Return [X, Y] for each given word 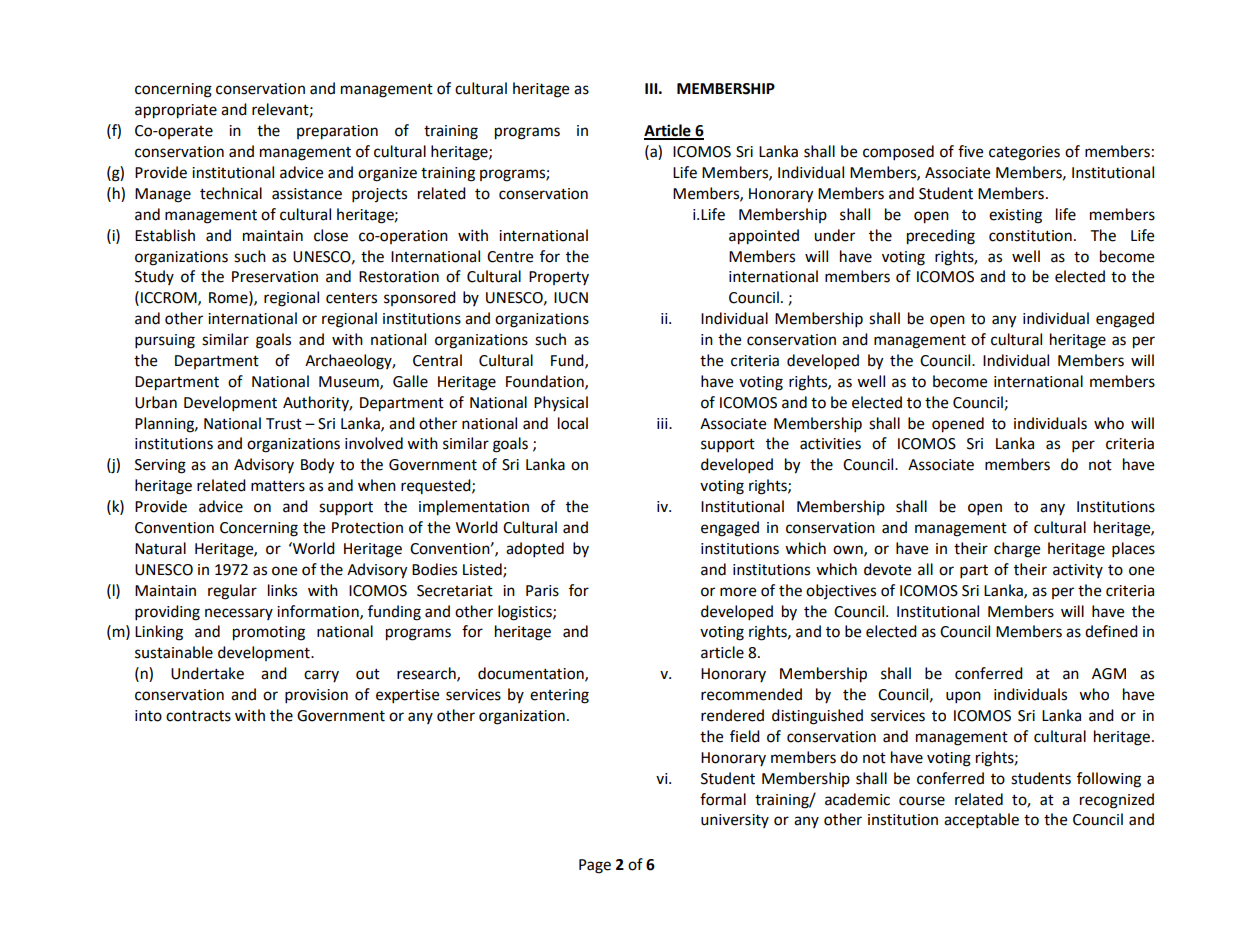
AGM [1109, 674]
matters [278, 486]
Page [595, 866]
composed [898, 153]
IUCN [571, 298]
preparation [337, 132]
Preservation [275, 277]
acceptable [981, 821]
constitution [1030, 236]
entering [559, 696]
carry [321, 676]
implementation [474, 508]
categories [1024, 153]
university [735, 821]
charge [1017, 550]
